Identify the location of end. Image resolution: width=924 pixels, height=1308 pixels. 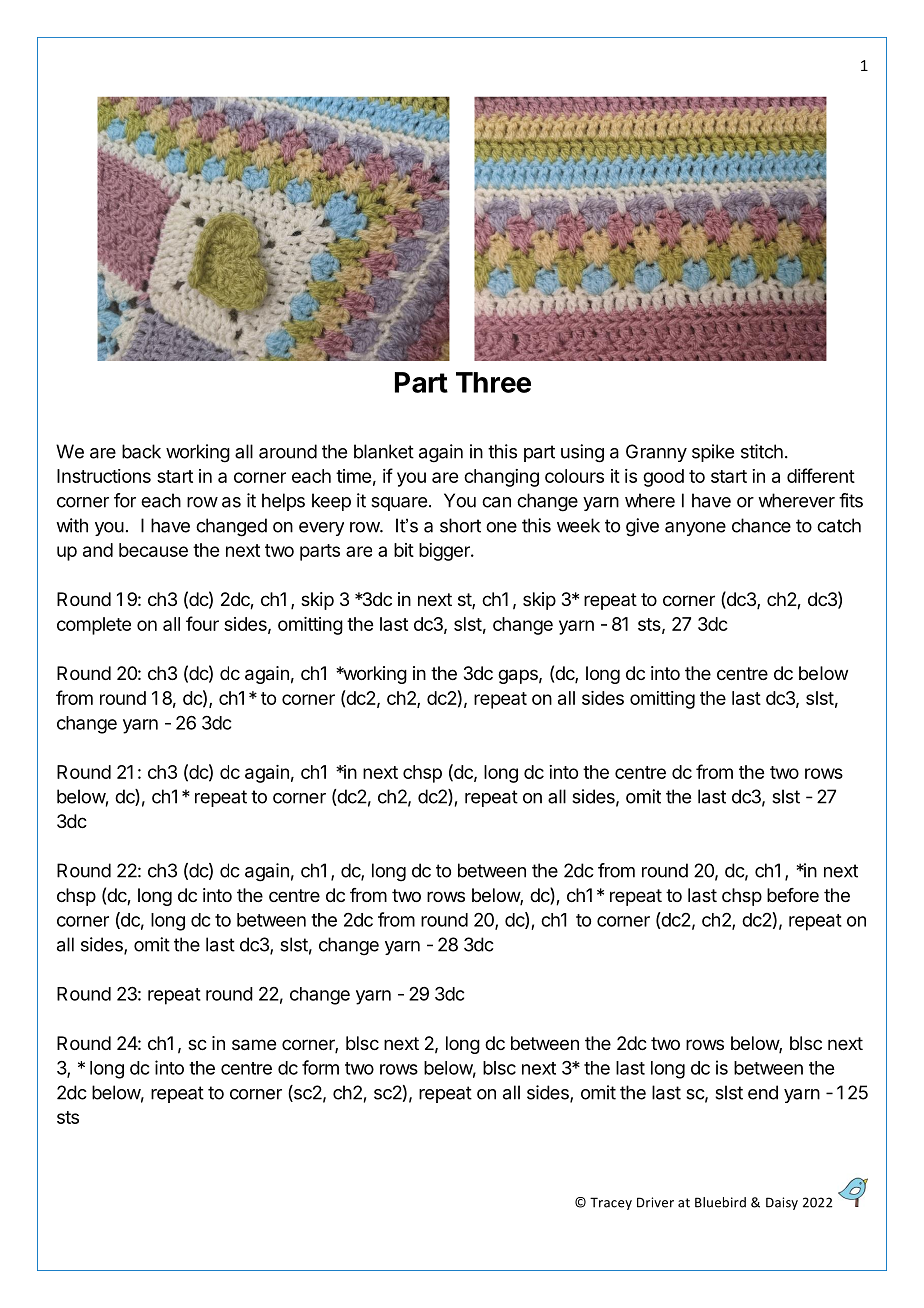
(763, 1092).
